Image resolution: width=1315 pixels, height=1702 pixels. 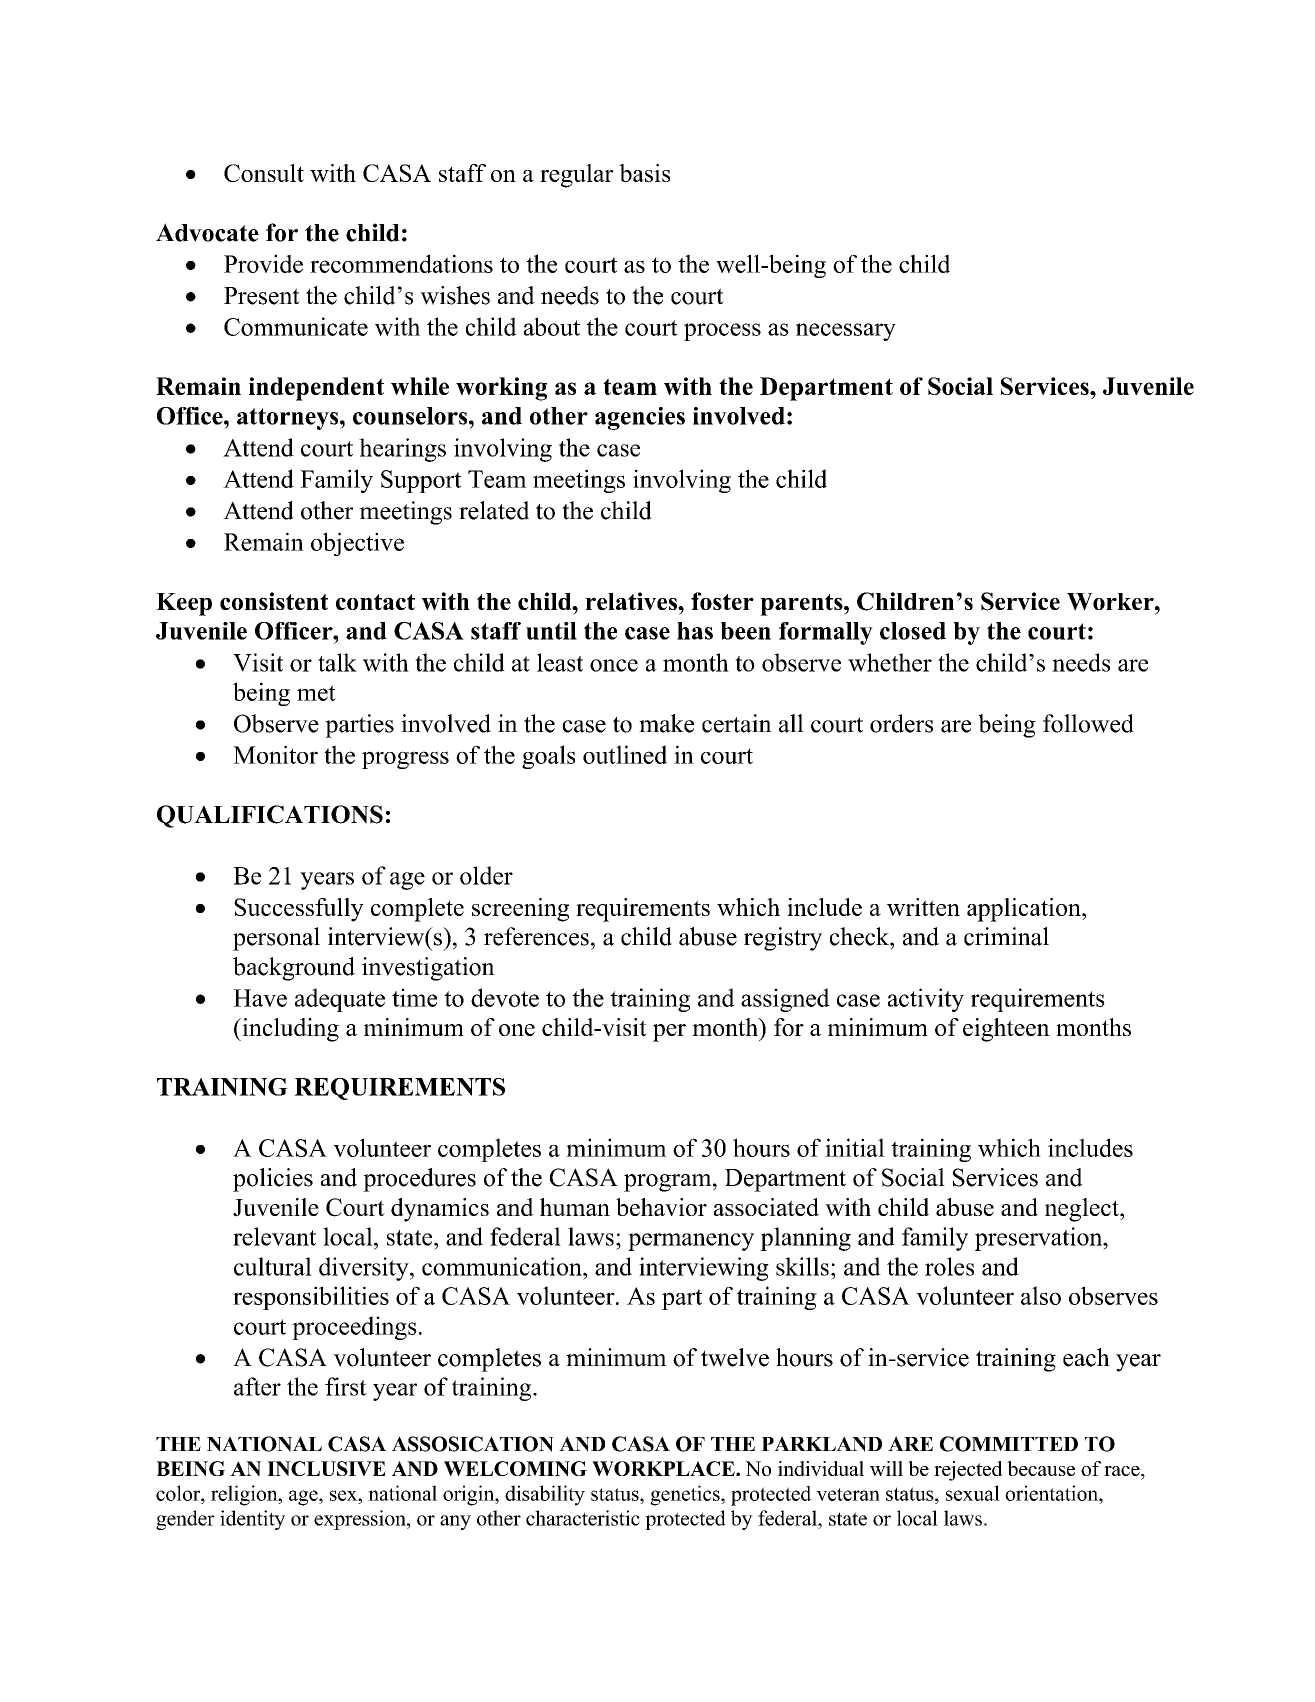 I want to click on necessary, so click(x=846, y=332).
